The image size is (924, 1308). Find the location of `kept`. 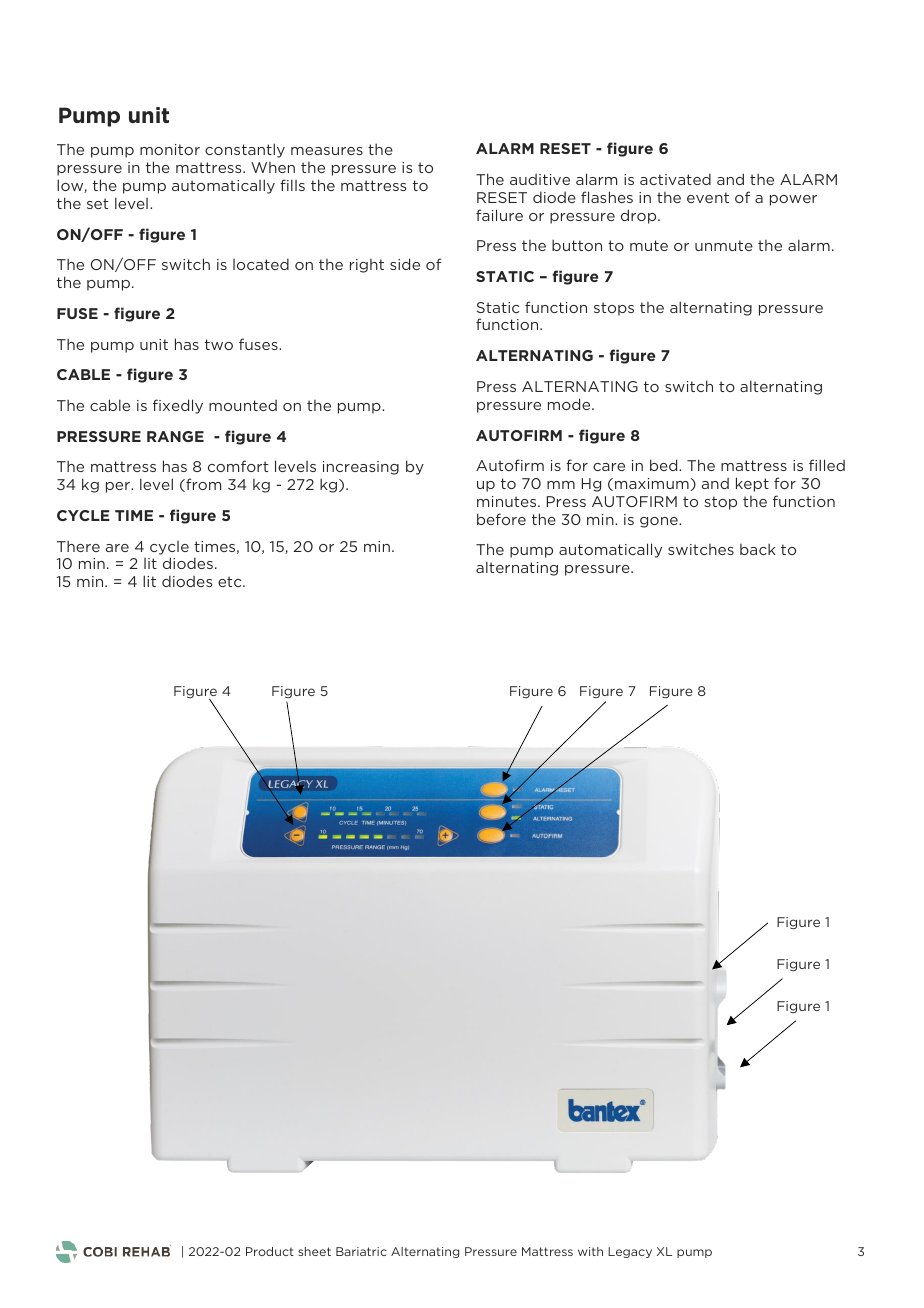

kept is located at coordinates (752, 484).
